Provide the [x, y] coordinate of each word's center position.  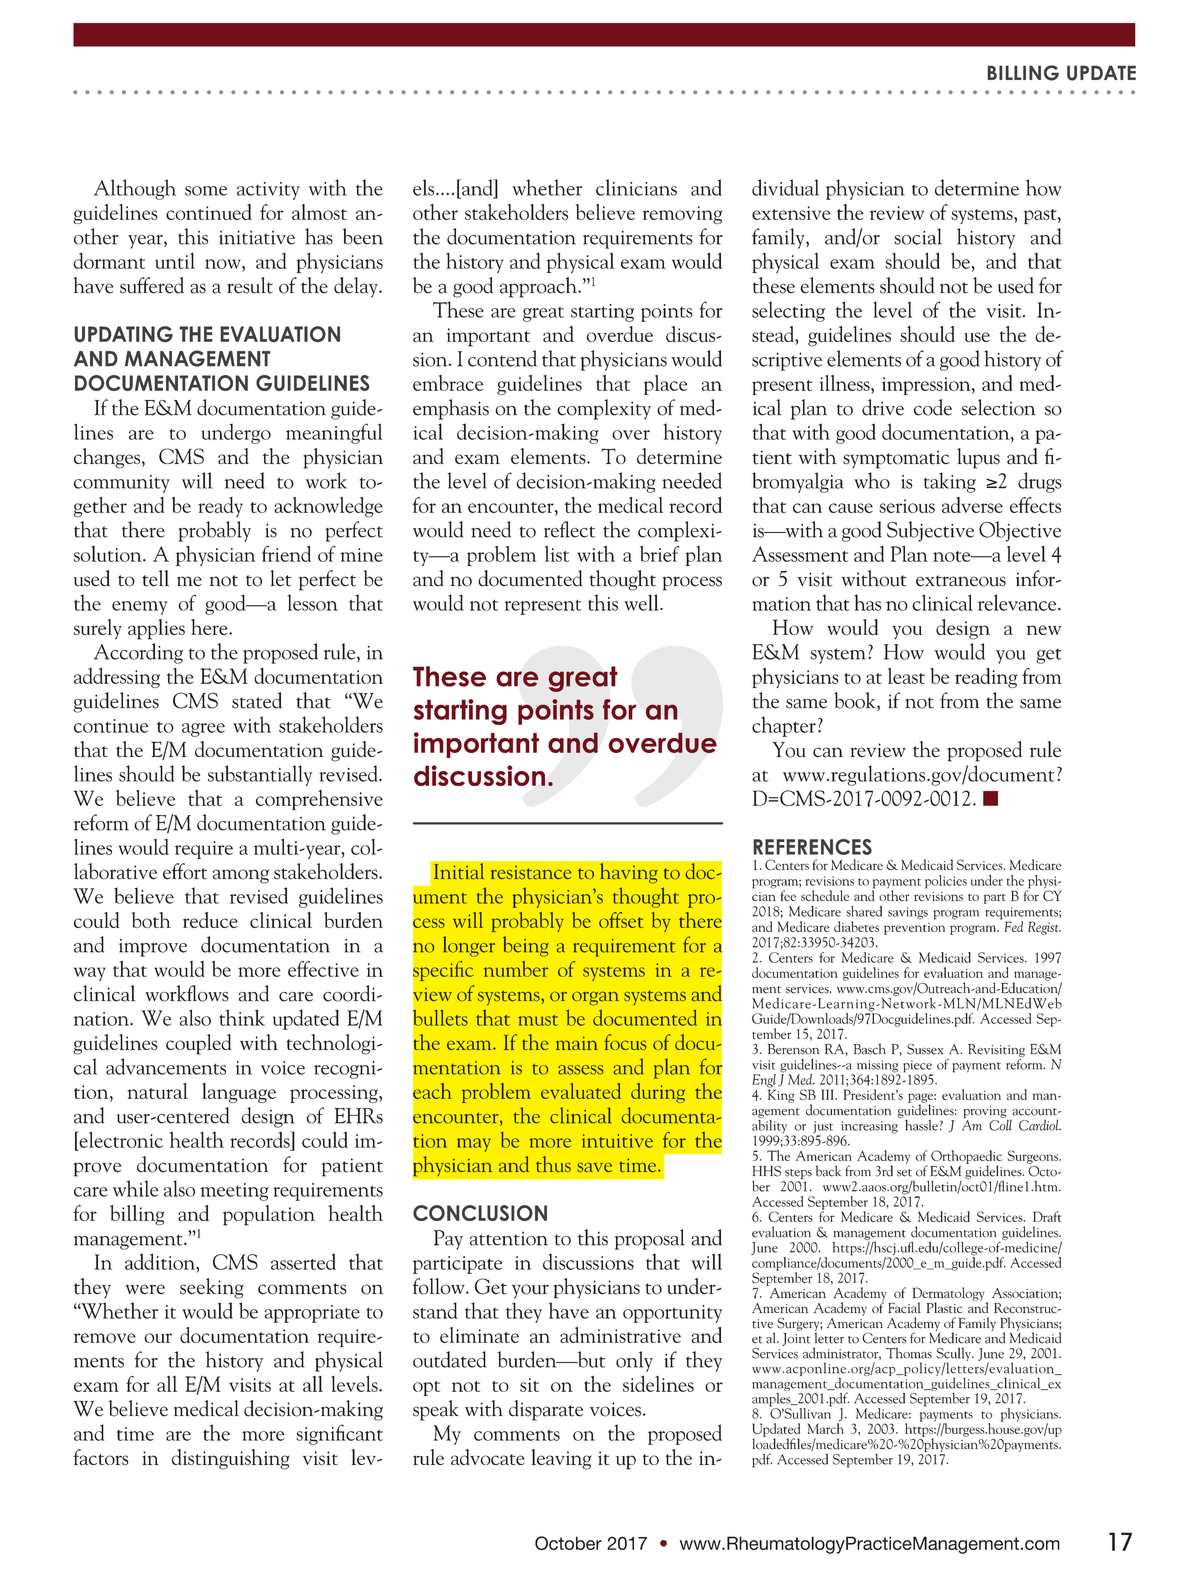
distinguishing [231, 1459]
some [206, 191]
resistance [531, 872]
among [241, 876]
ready [220, 507]
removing [683, 215]
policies [946, 882]
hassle [921, 1125]
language [239, 1093]
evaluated [581, 1091]
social [918, 236]
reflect [569, 529]
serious [907, 506]
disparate [546, 1410]
